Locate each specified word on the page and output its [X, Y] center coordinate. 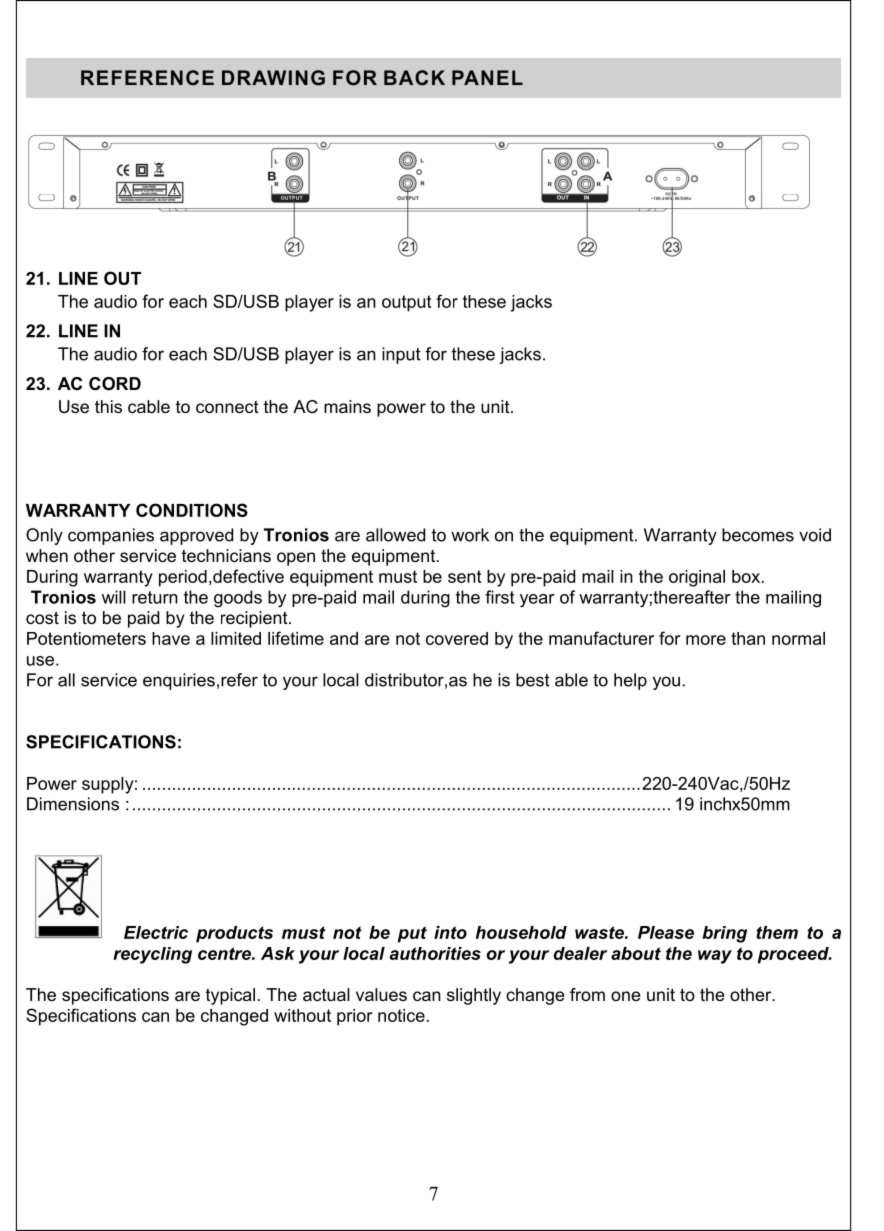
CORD [115, 384]
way [715, 957]
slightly [474, 996]
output [407, 303]
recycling [152, 955]
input [401, 355]
